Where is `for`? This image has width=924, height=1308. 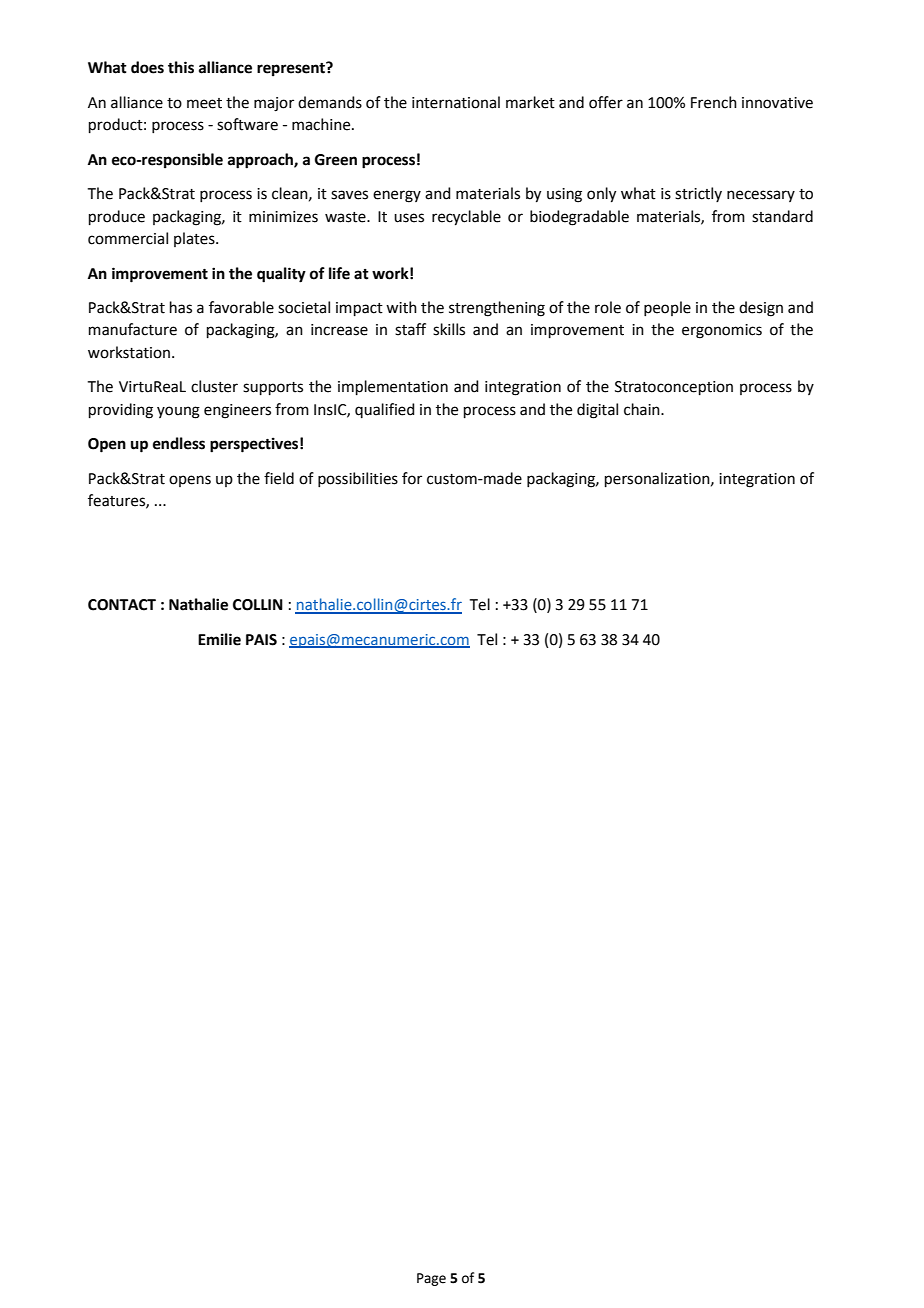
for is located at coordinates (412, 478).
